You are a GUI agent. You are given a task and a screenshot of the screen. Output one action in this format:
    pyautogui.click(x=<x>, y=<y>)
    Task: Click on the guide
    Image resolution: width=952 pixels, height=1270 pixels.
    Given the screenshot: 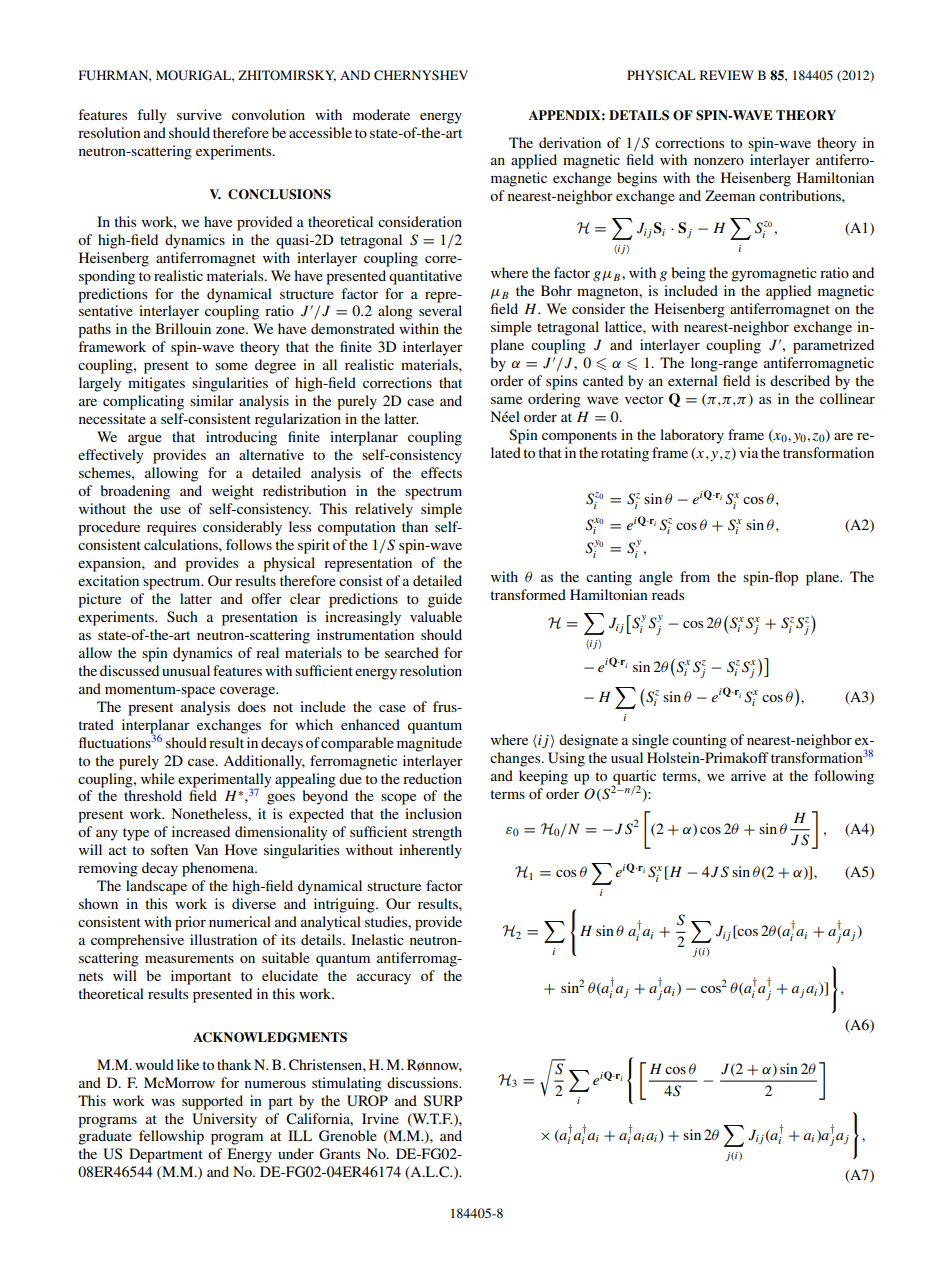 What is the action you would take?
    pyautogui.click(x=445, y=600)
